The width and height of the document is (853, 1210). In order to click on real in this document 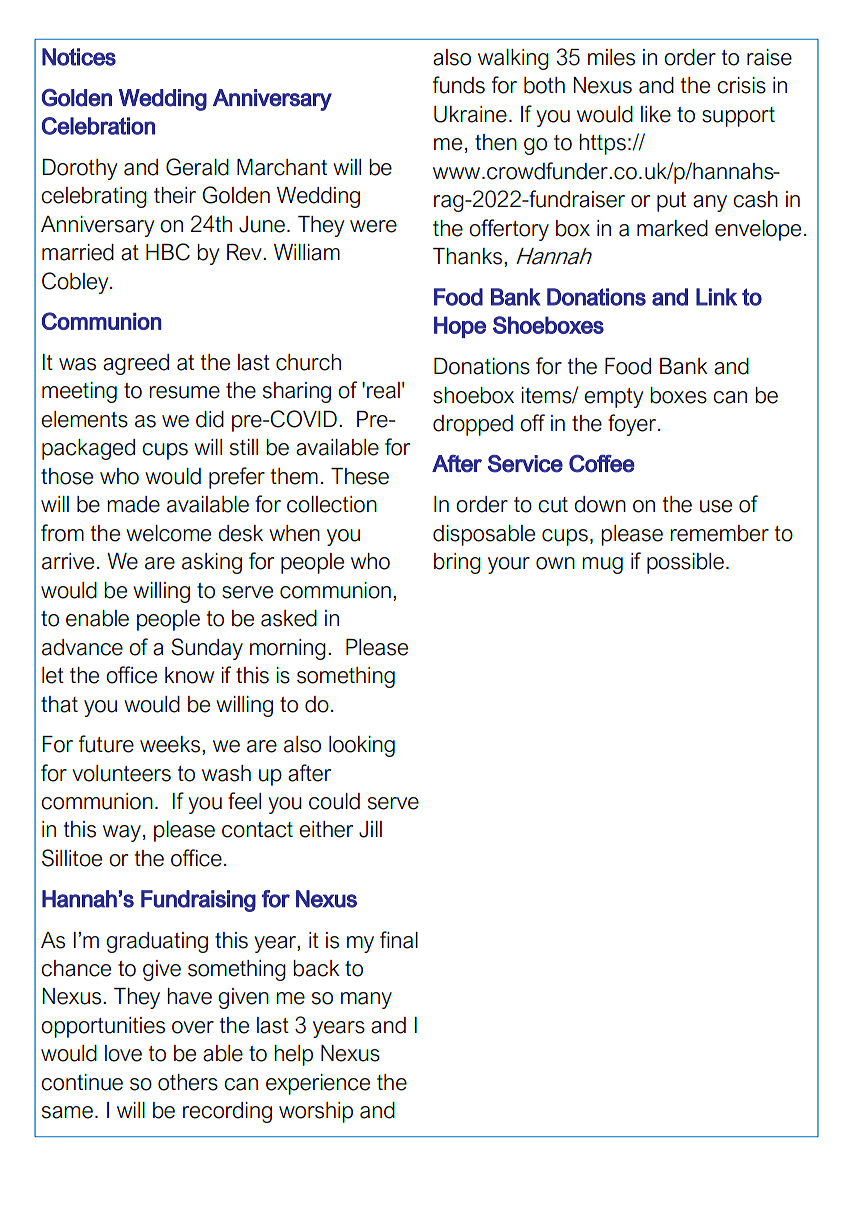, I will do `click(383, 390)`.
